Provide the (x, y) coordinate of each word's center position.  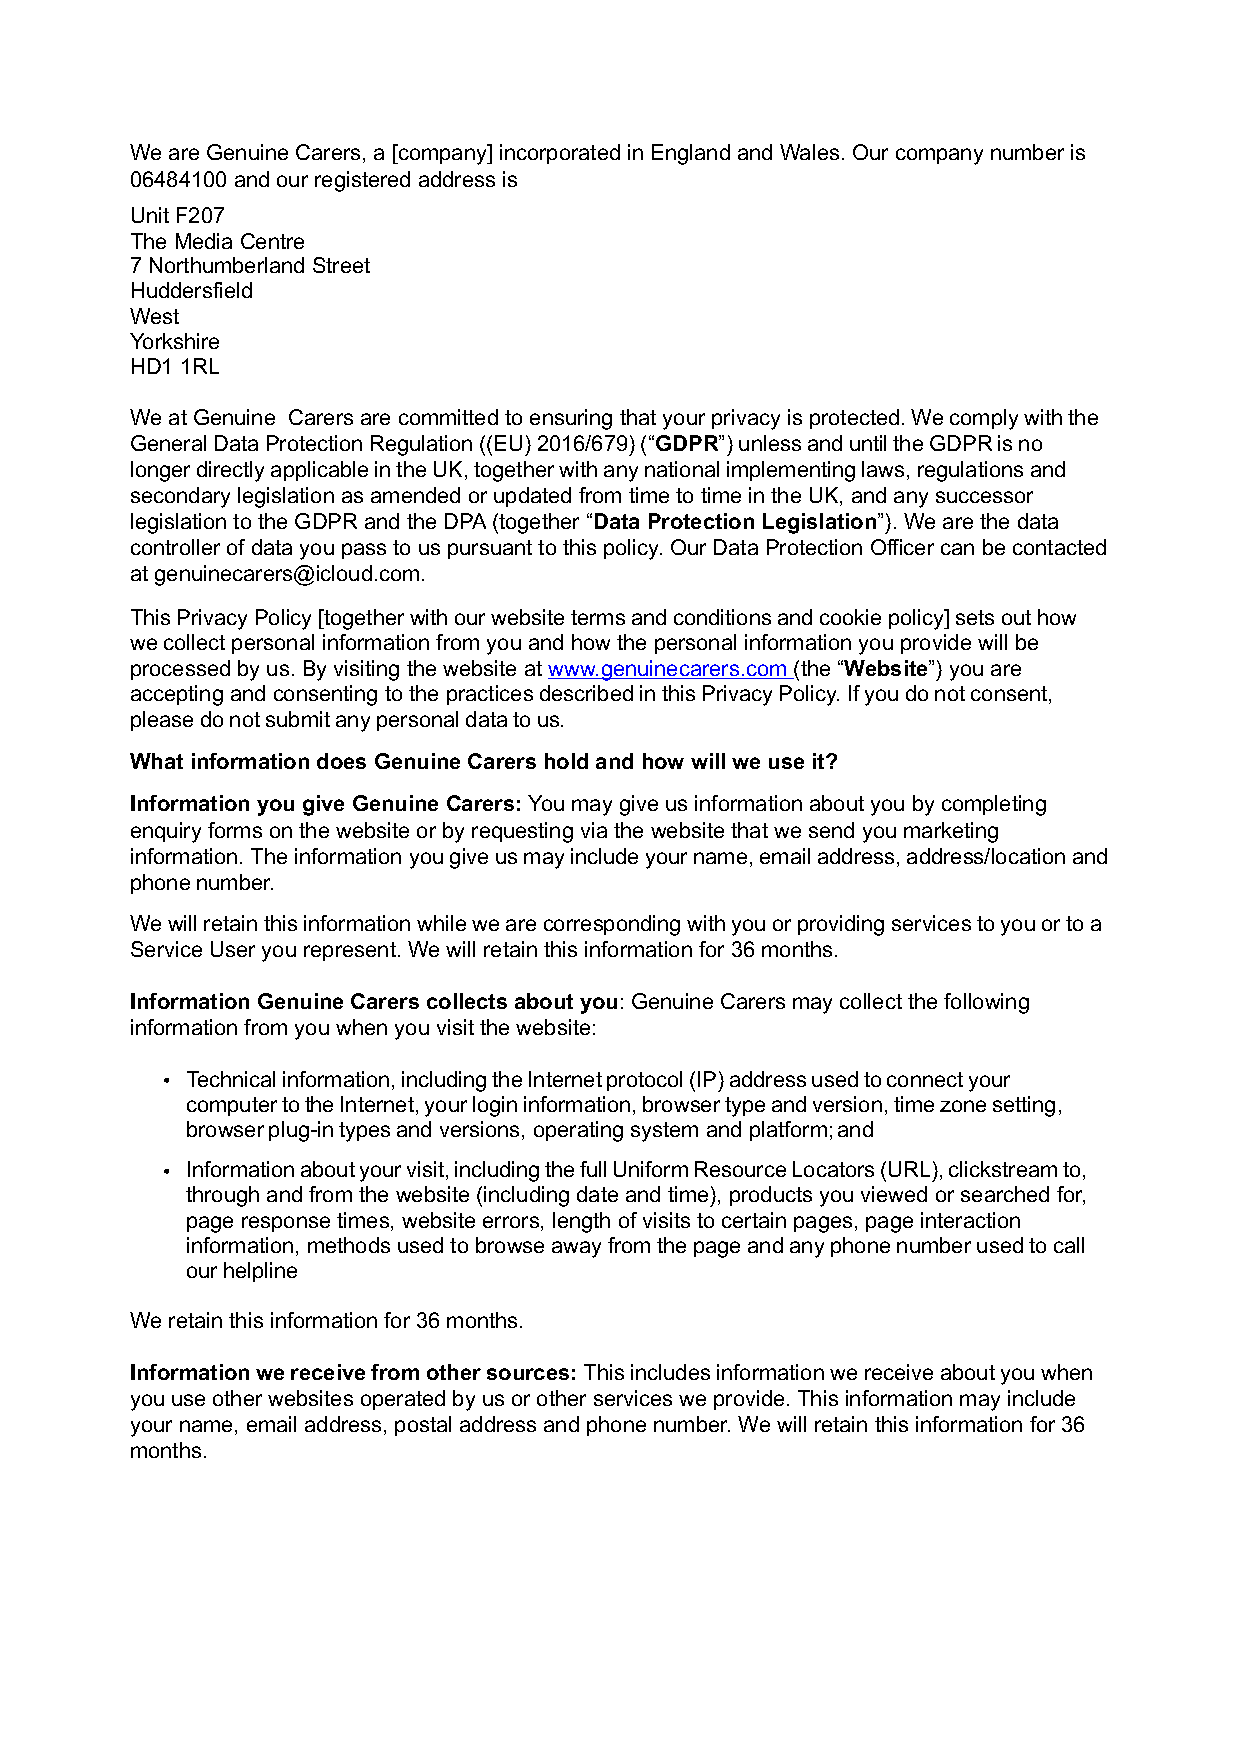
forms (235, 830)
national (682, 469)
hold (566, 761)
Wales (809, 152)
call (1069, 1245)
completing (994, 805)
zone (963, 1106)
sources (528, 1374)
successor (984, 497)
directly (230, 471)
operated (403, 1400)
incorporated (560, 154)
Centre (272, 241)
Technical (231, 1079)
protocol (644, 1081)
